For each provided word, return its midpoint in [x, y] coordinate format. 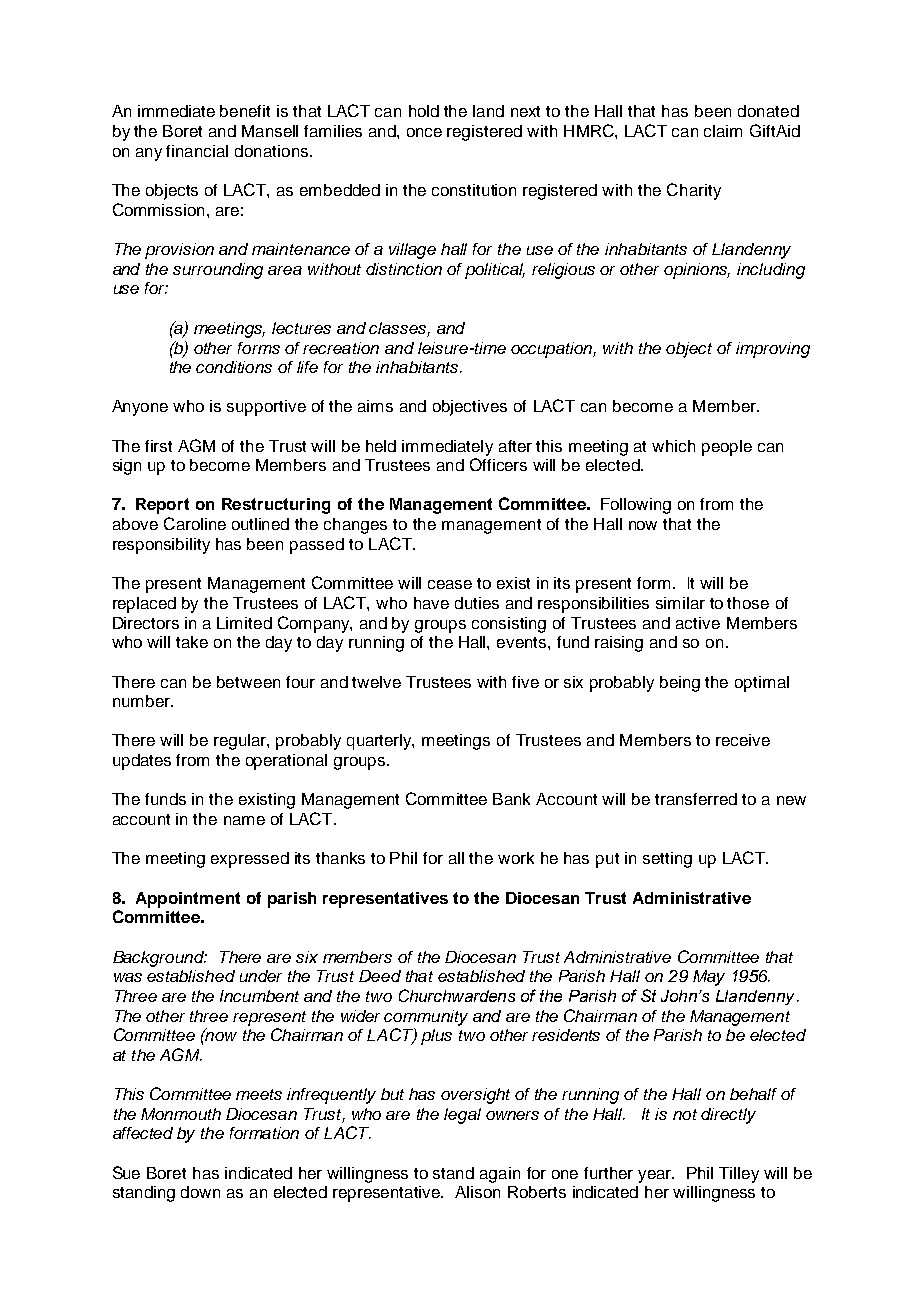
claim [723, 131]
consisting [509, 625]
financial [197, 151]
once [424, 132]
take [192, 642]
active [698, 623]
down [200, 1192]
